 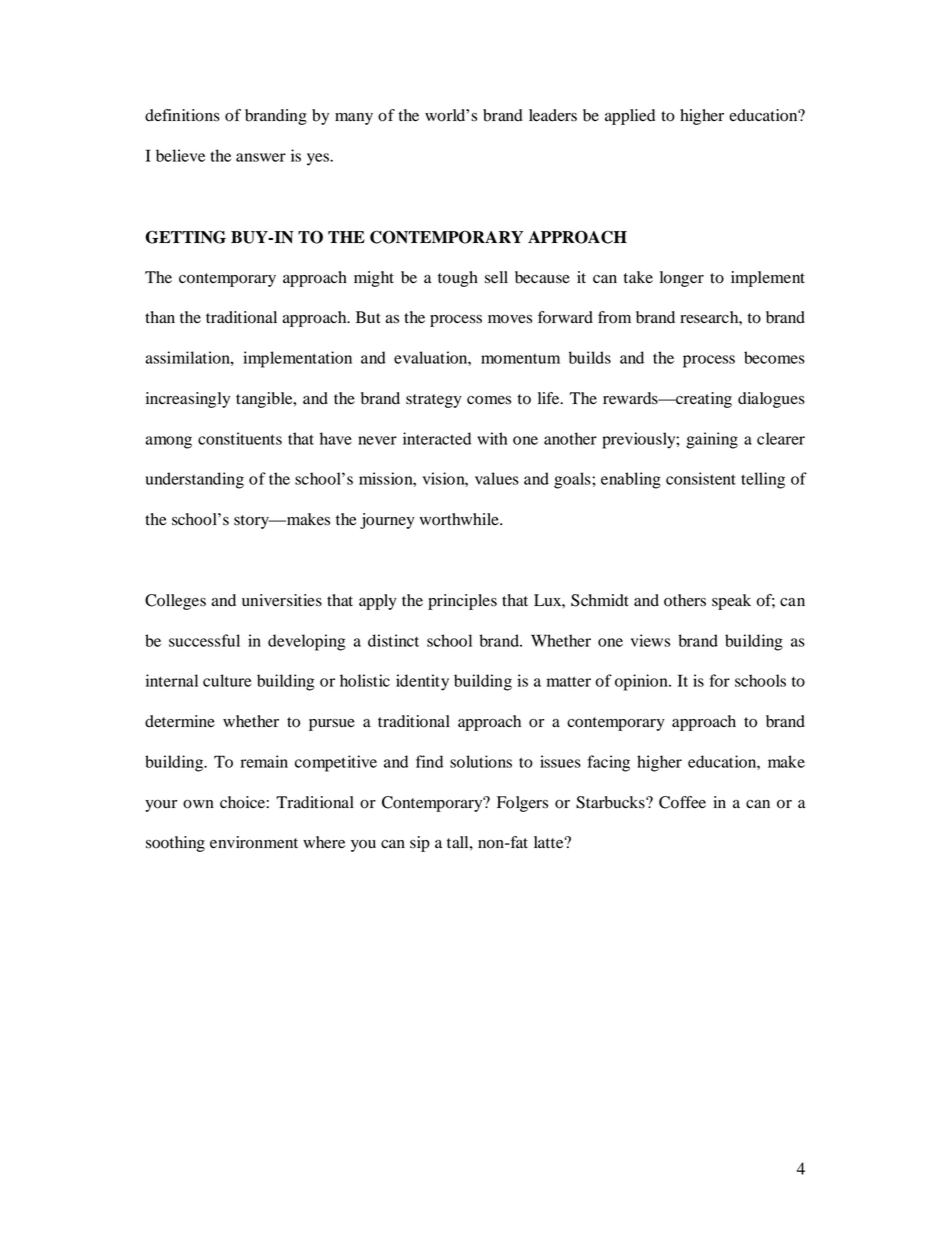 What do you see at coordinates (458, 279) in the page?
I see `tough` at bounding box center [458, 279].
